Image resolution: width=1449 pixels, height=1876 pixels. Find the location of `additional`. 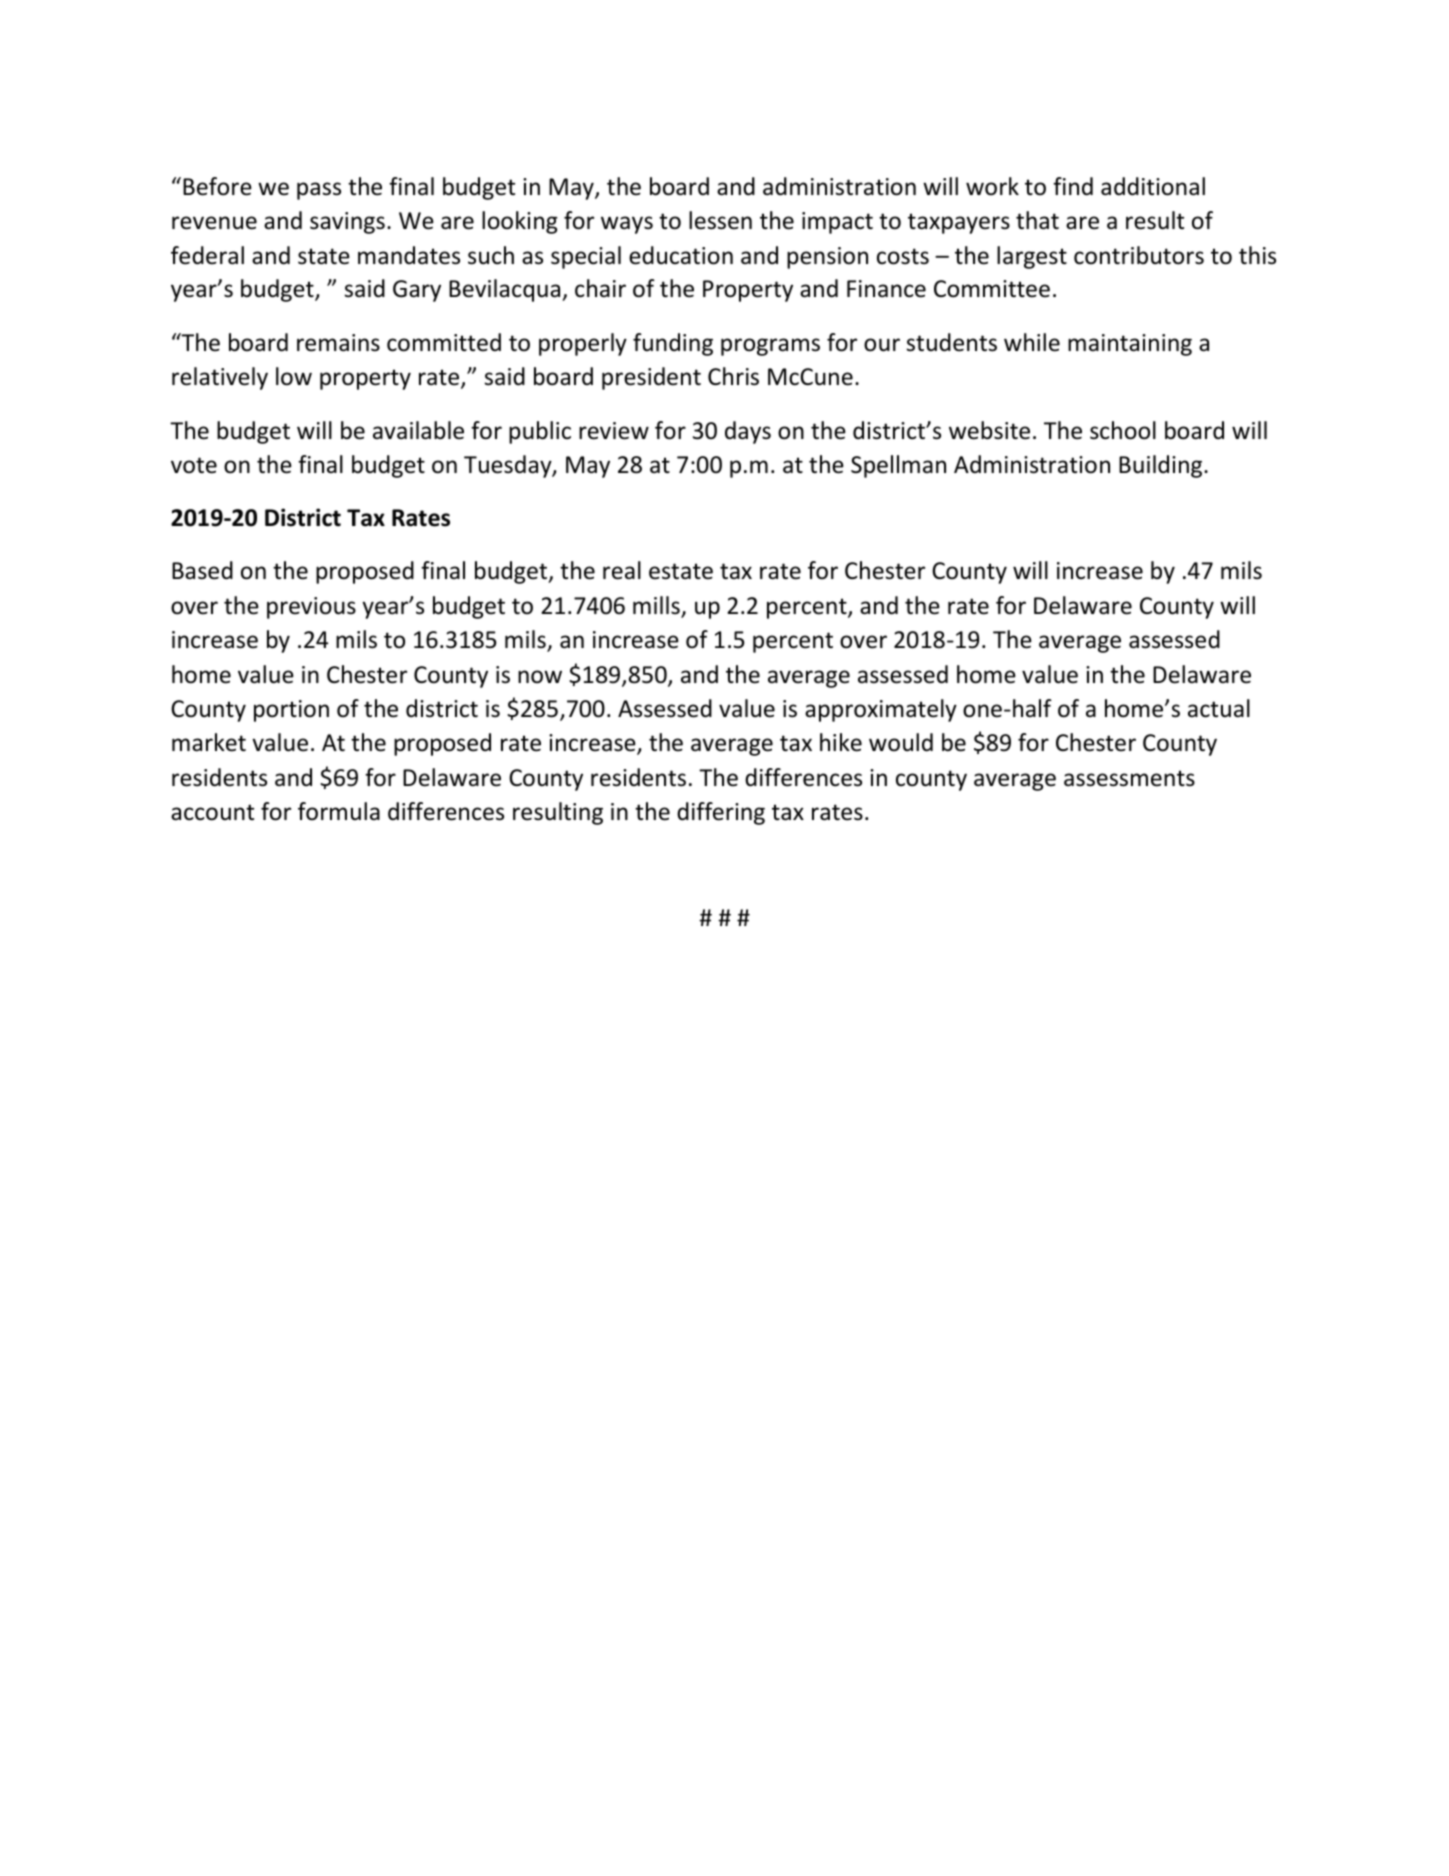

additional is located at coordinates (1153, 186).
